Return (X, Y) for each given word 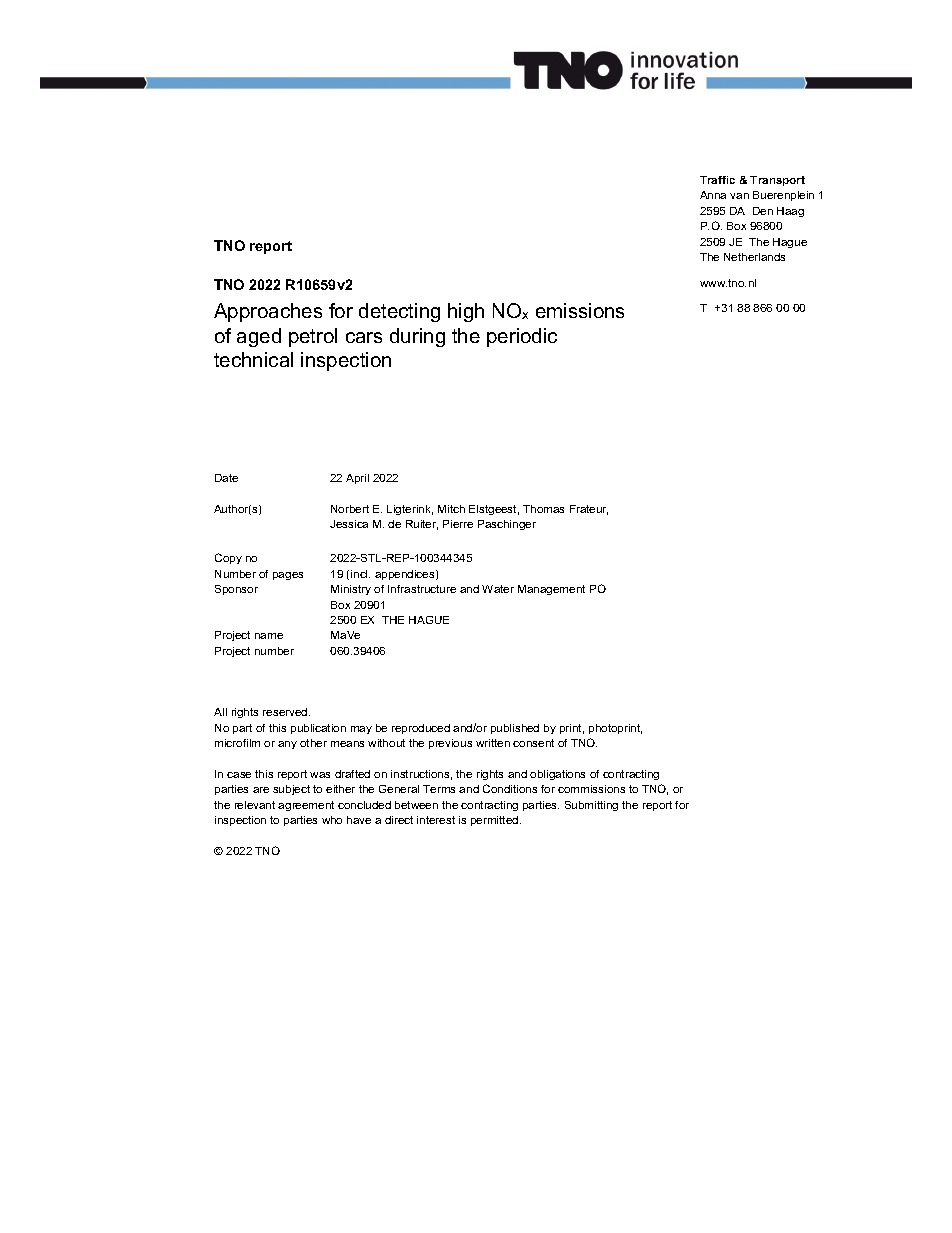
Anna (713, 195)
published (515, 729)
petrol (313, 337)
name (269, 636)
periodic (522, 337)
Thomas (543, 509)
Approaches (268, 312)
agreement (306, 806)
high (466, 312)
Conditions (510, 788)
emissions (580, 310)
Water (498, 589)
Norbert (350, 509)
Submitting (591, 806)
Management (551, 590)
